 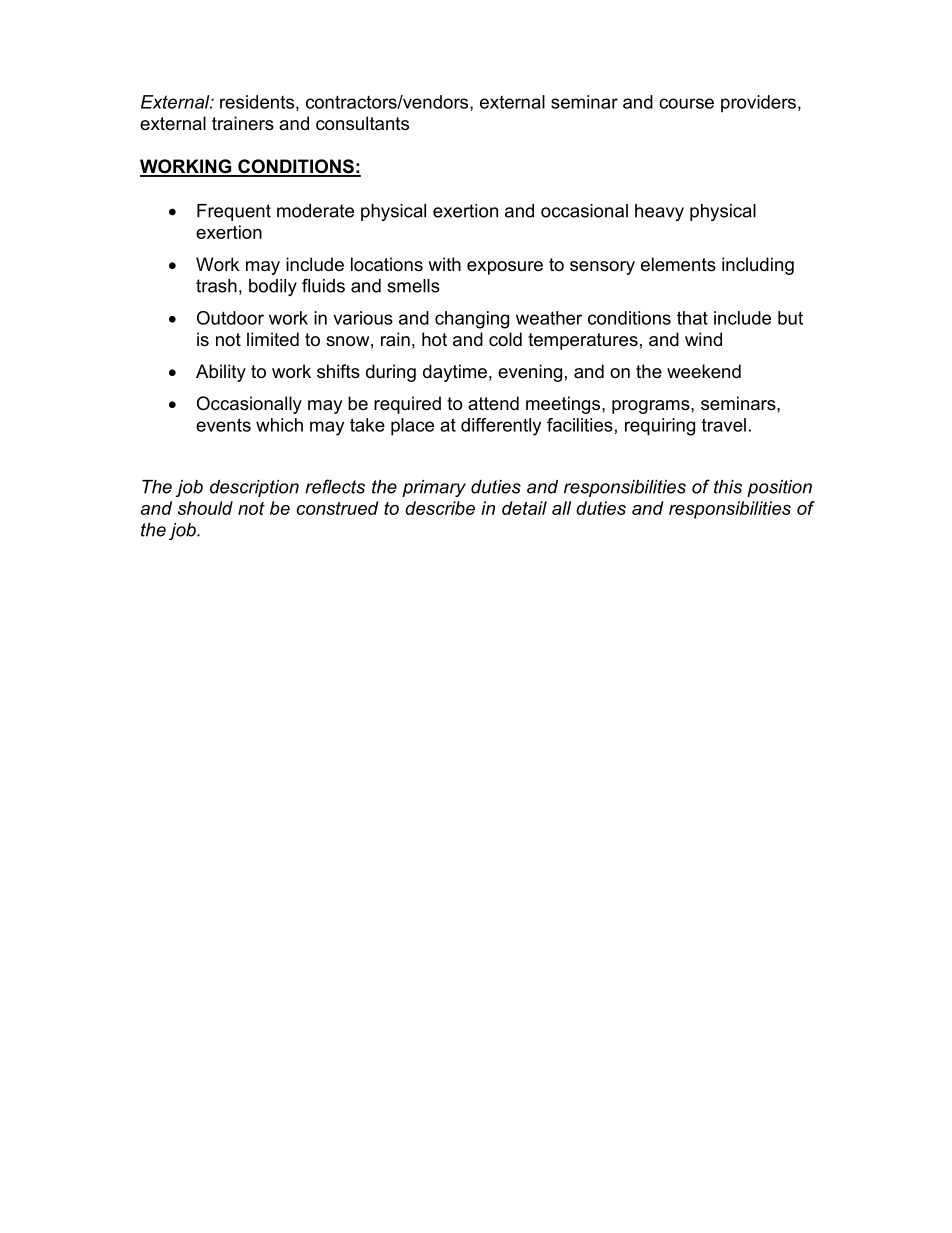 I want to click on Frequent, so click(x=234, y=212).
